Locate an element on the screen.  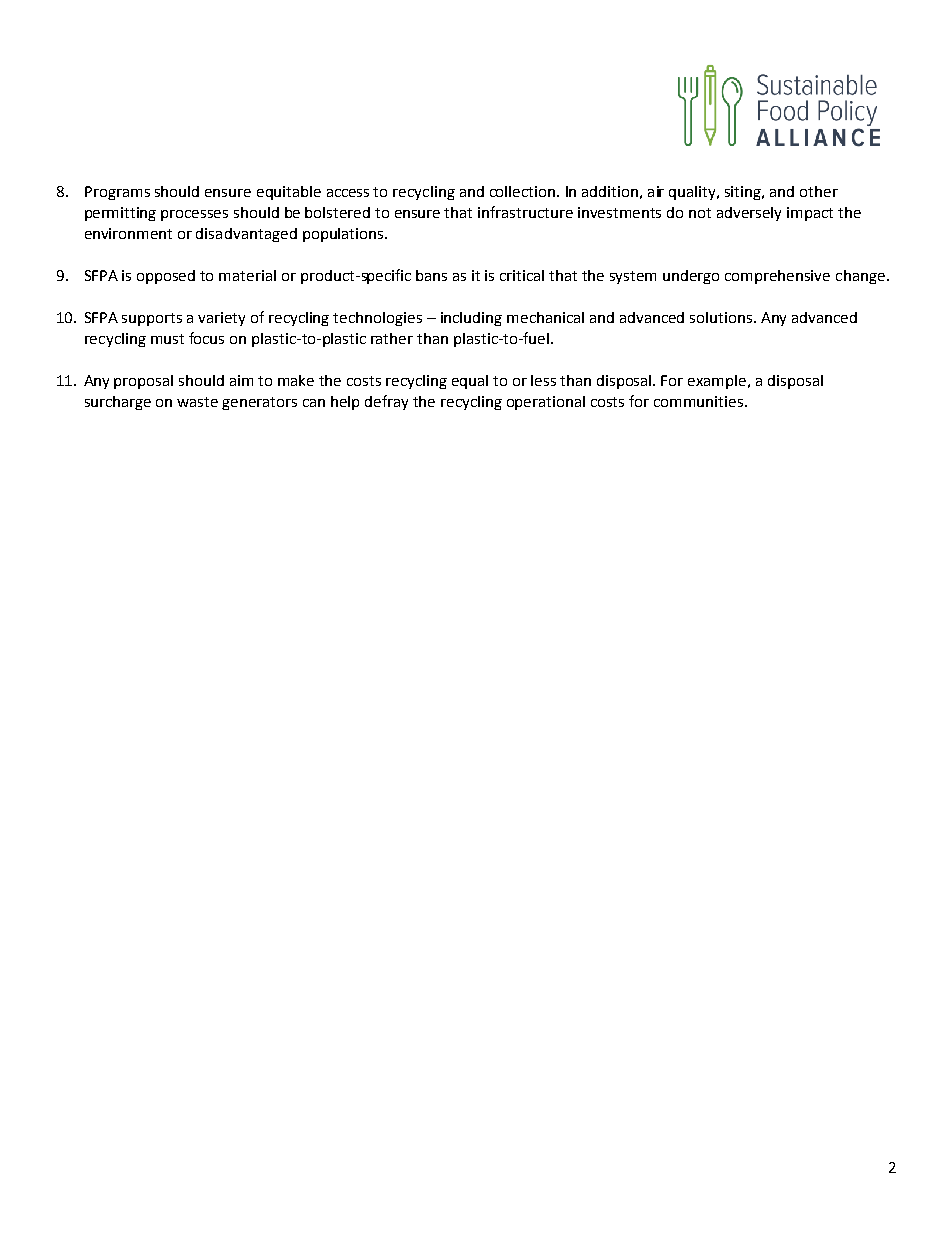
collection is located at coordinates (524, 191).
